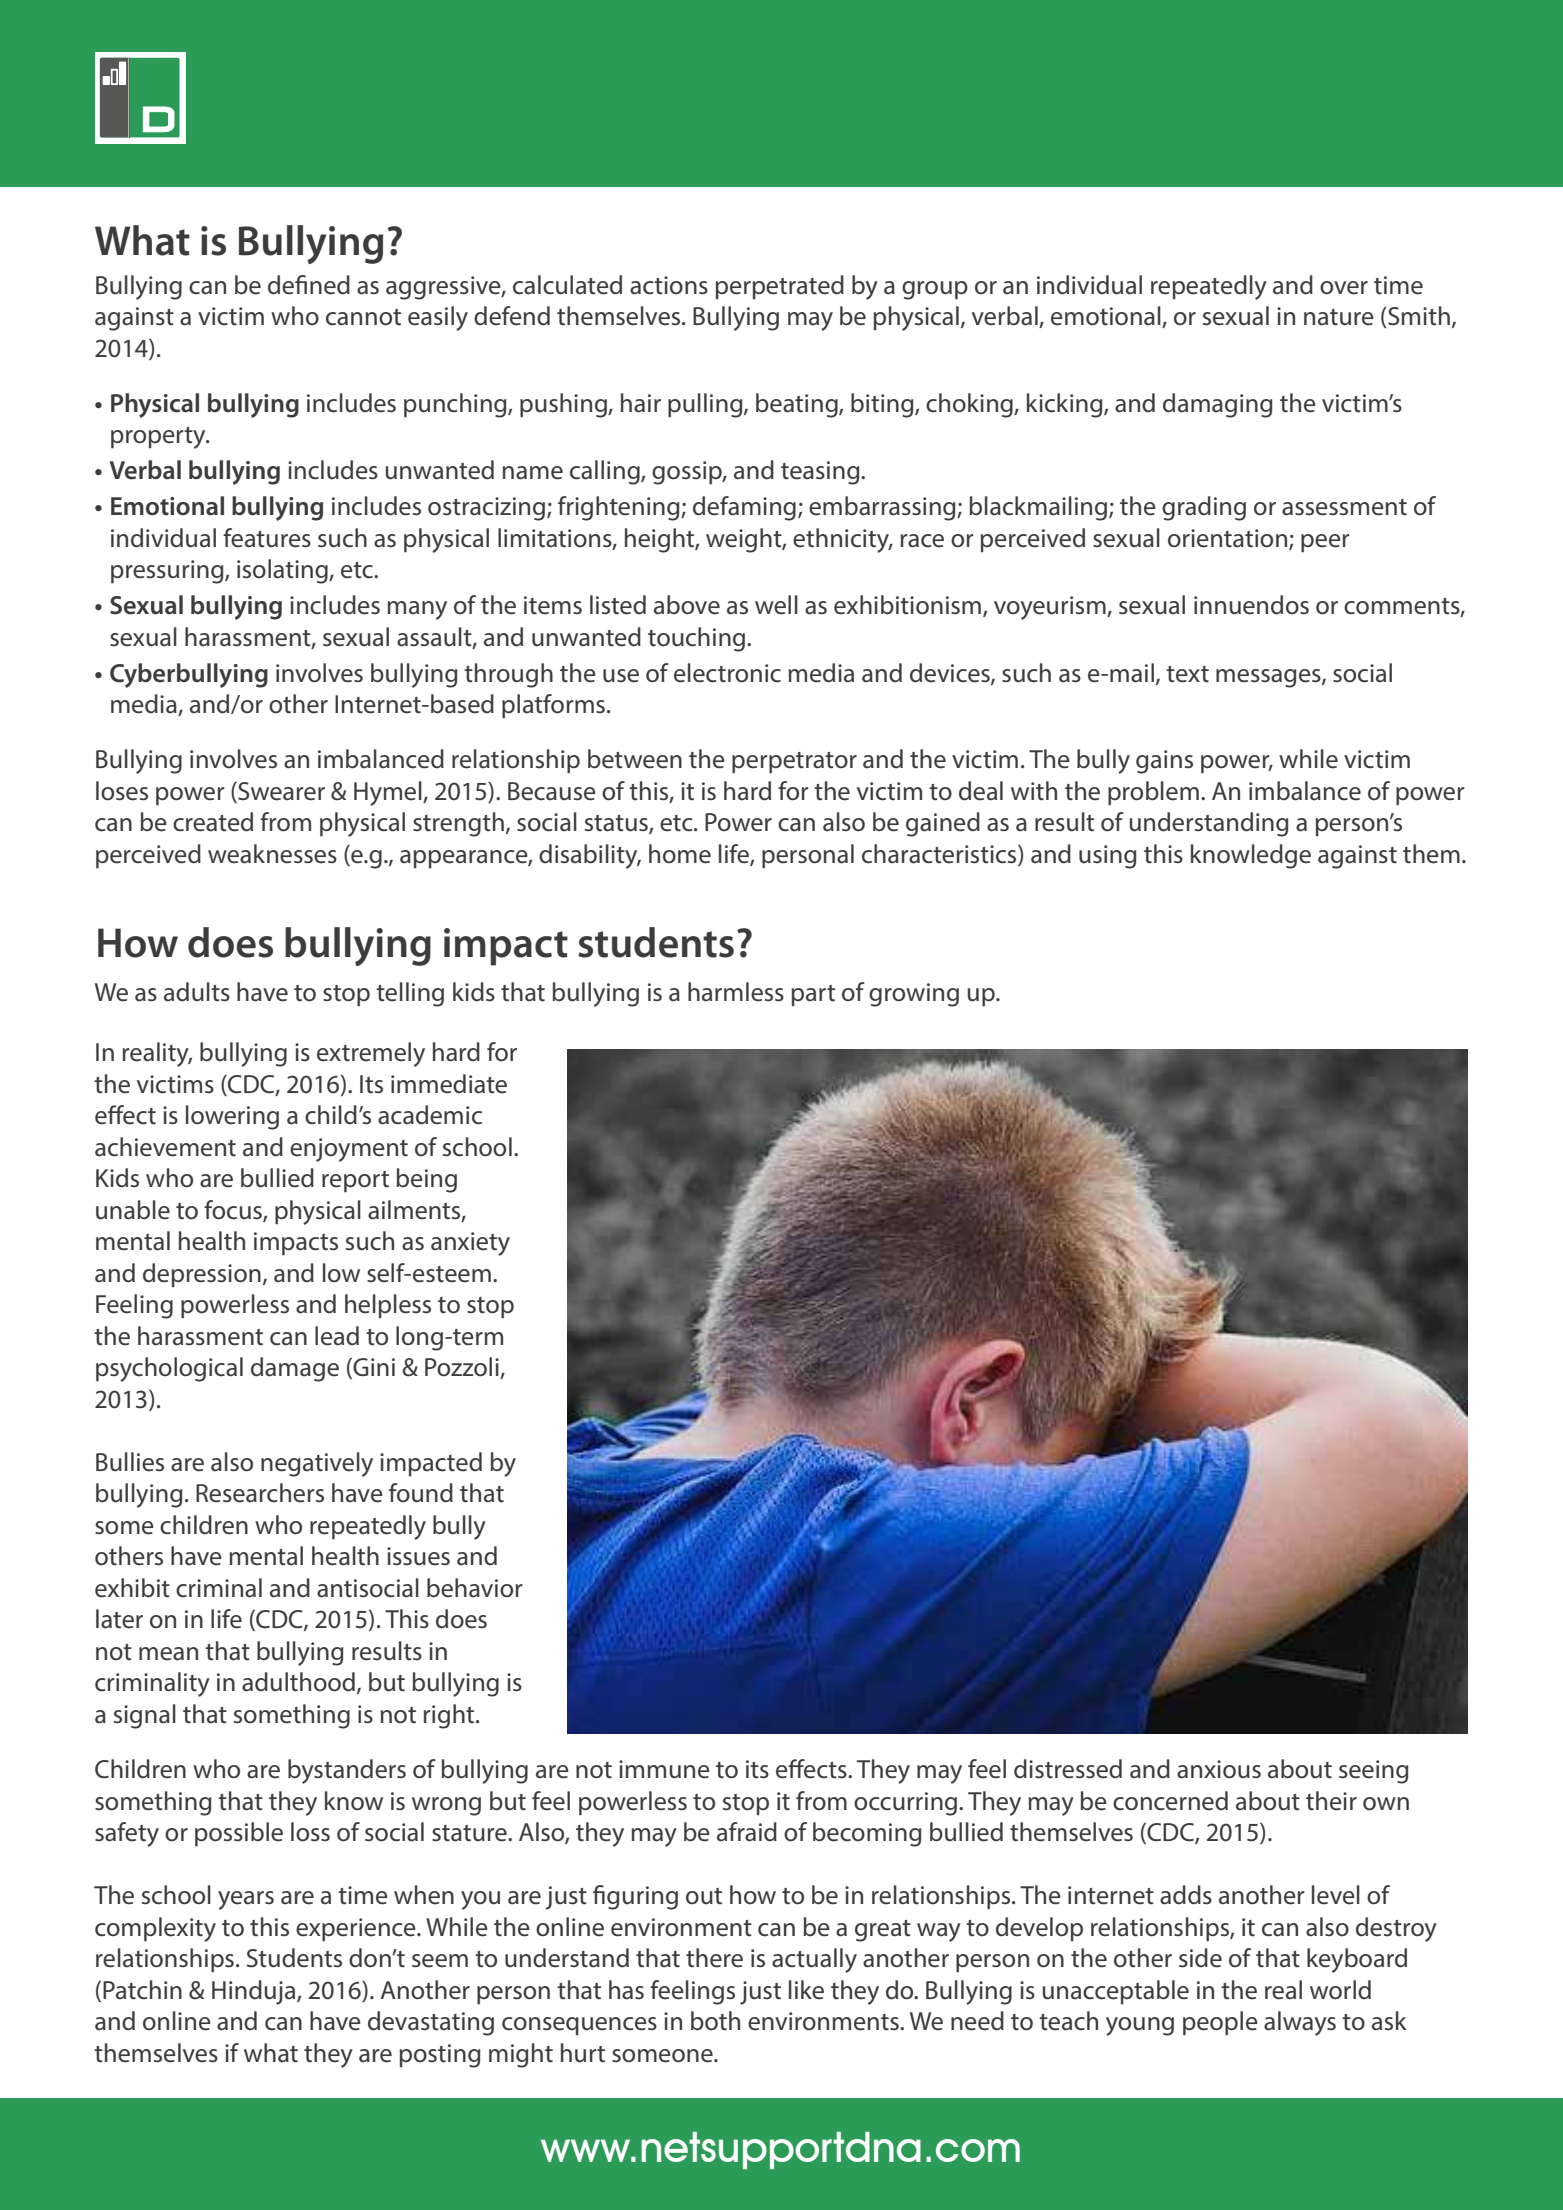 The width and height of the screenshot is (1563, 2210). What do you see at coordinates (1300, 2023) in the screenshot?
I see `always` at bounding box center [1300, 2023].
